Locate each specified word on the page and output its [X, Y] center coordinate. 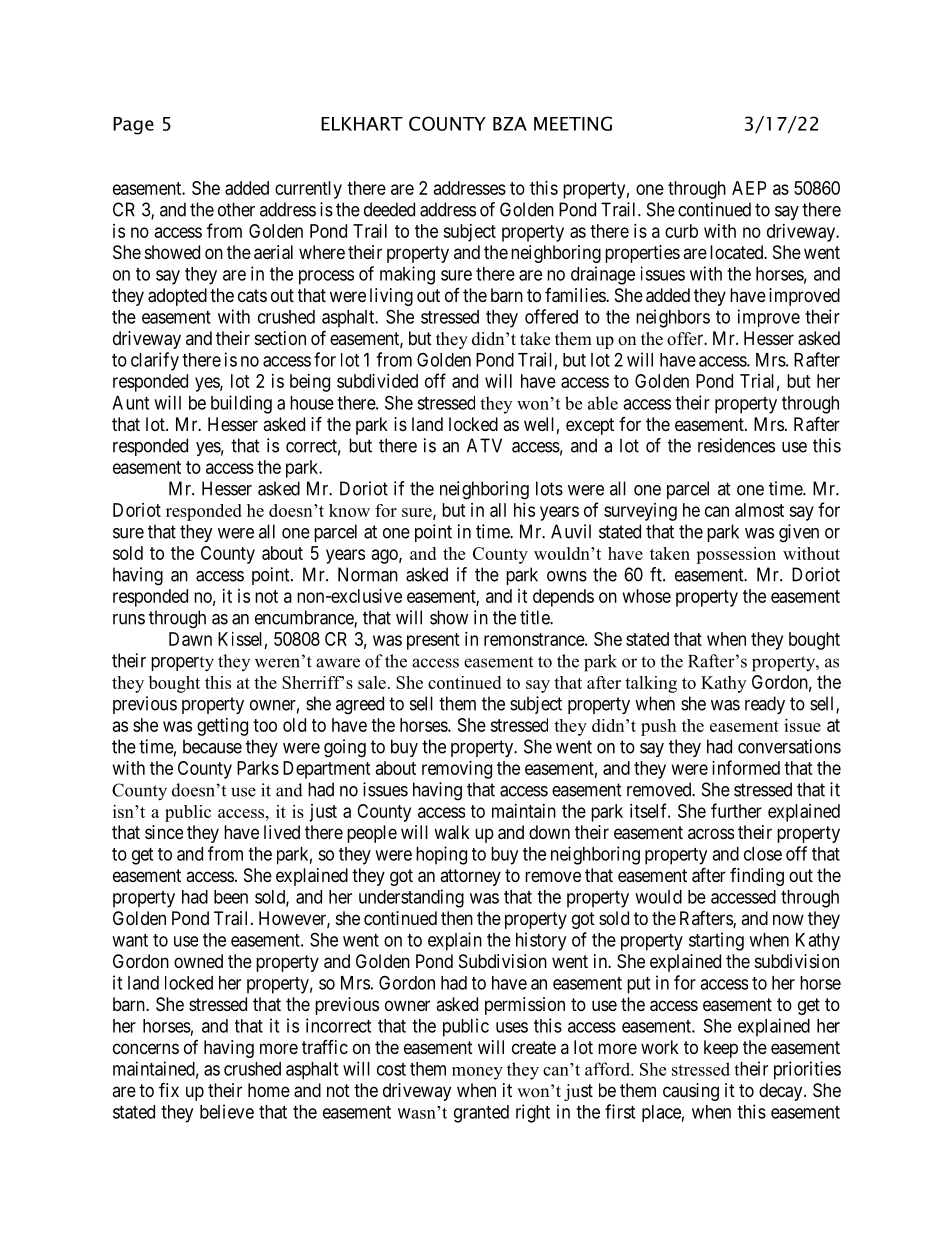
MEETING [573, 123]
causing [691, 1092]
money [477, 1073]
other [236, 209]
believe [227, 1111]
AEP [749, 188]
